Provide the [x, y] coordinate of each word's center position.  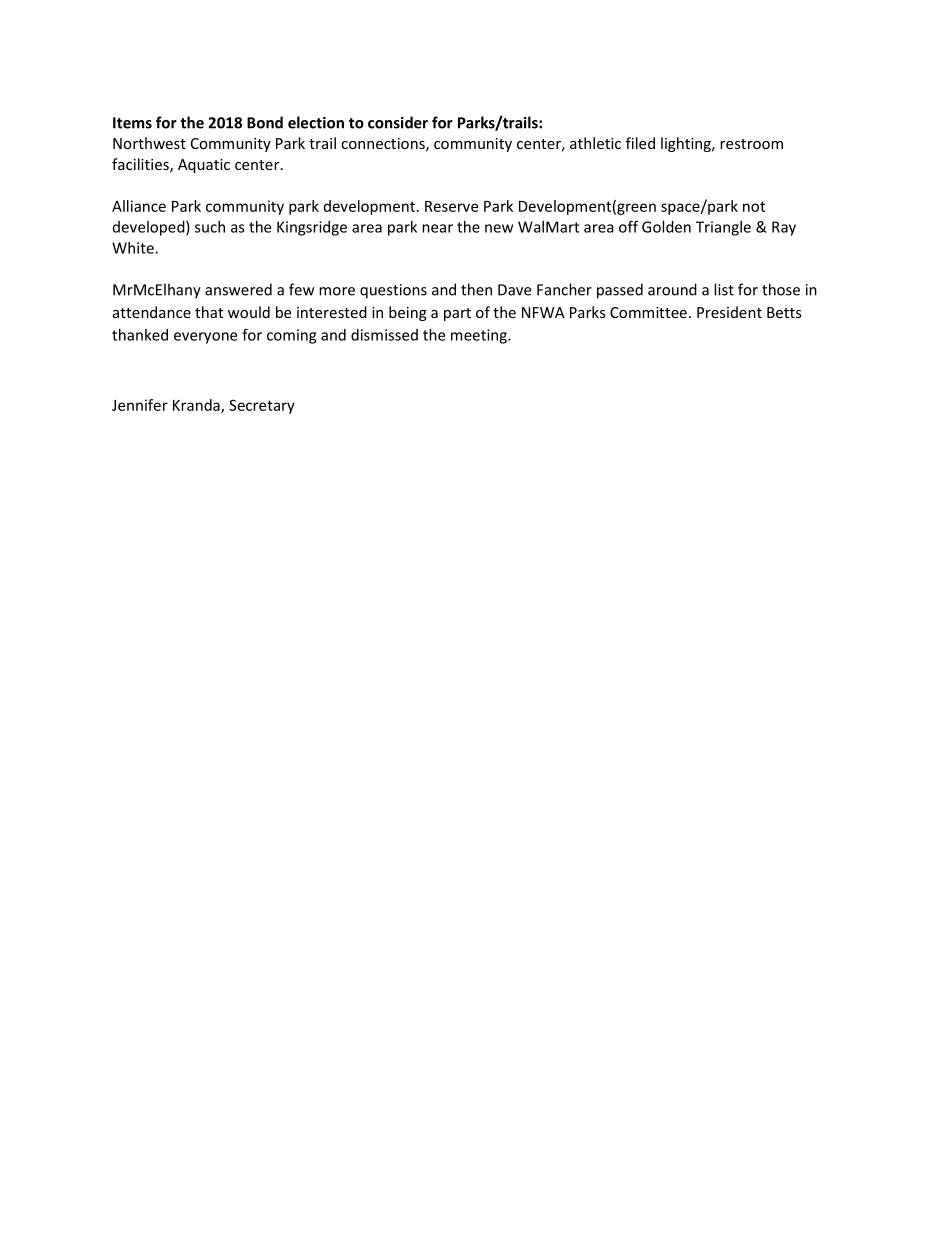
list [724, 289]
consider [398, 122]
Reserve [451, 206]
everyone [205, 338]
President [729, 312]
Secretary [262, 406]
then [476, 289]
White [134, 248]
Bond [265, 122]
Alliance [139, 206]
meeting [480, 336]
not [754, 206]
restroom [751, 144]
